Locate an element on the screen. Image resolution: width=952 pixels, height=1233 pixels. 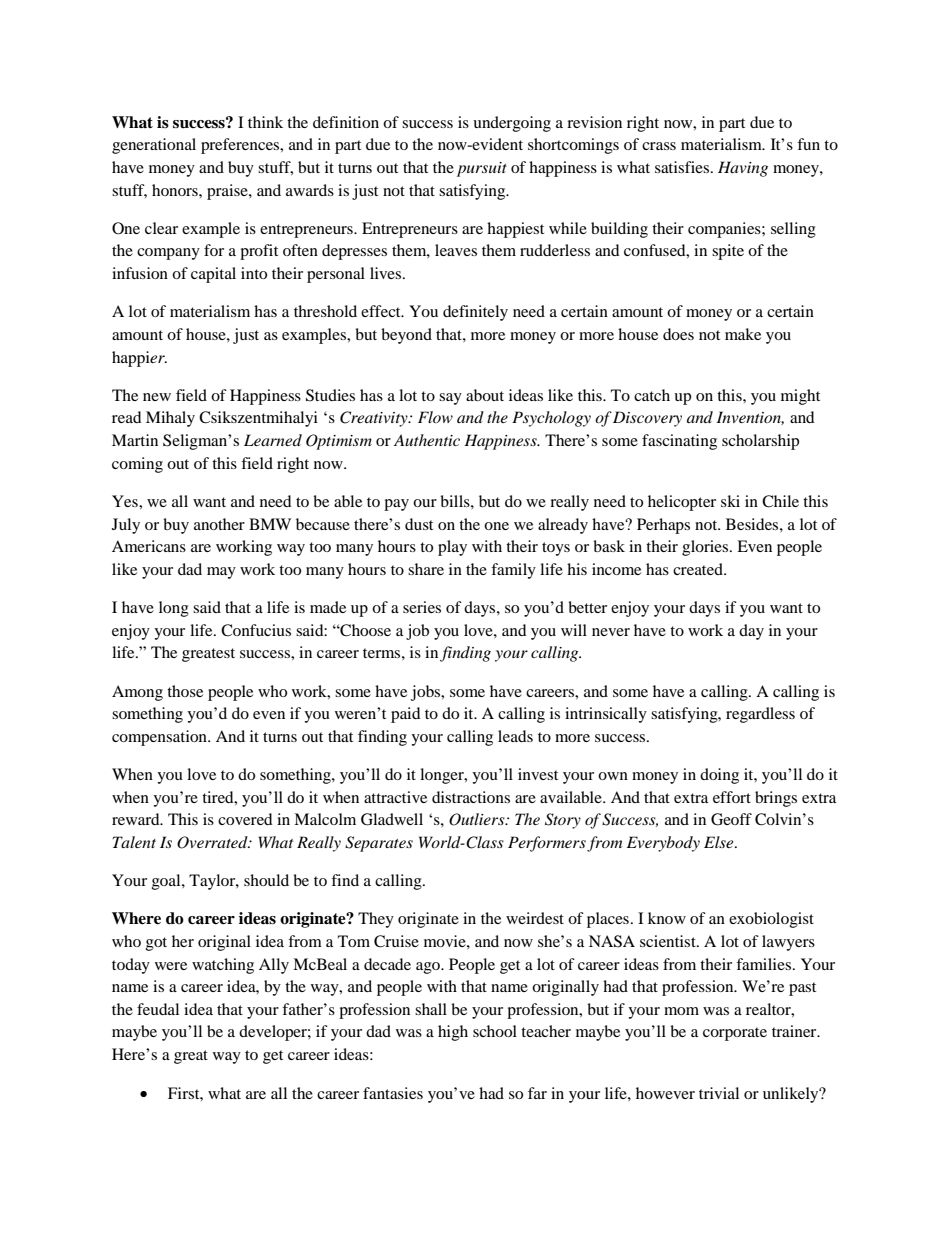
feudal is located at coordinates (158, 1009).
